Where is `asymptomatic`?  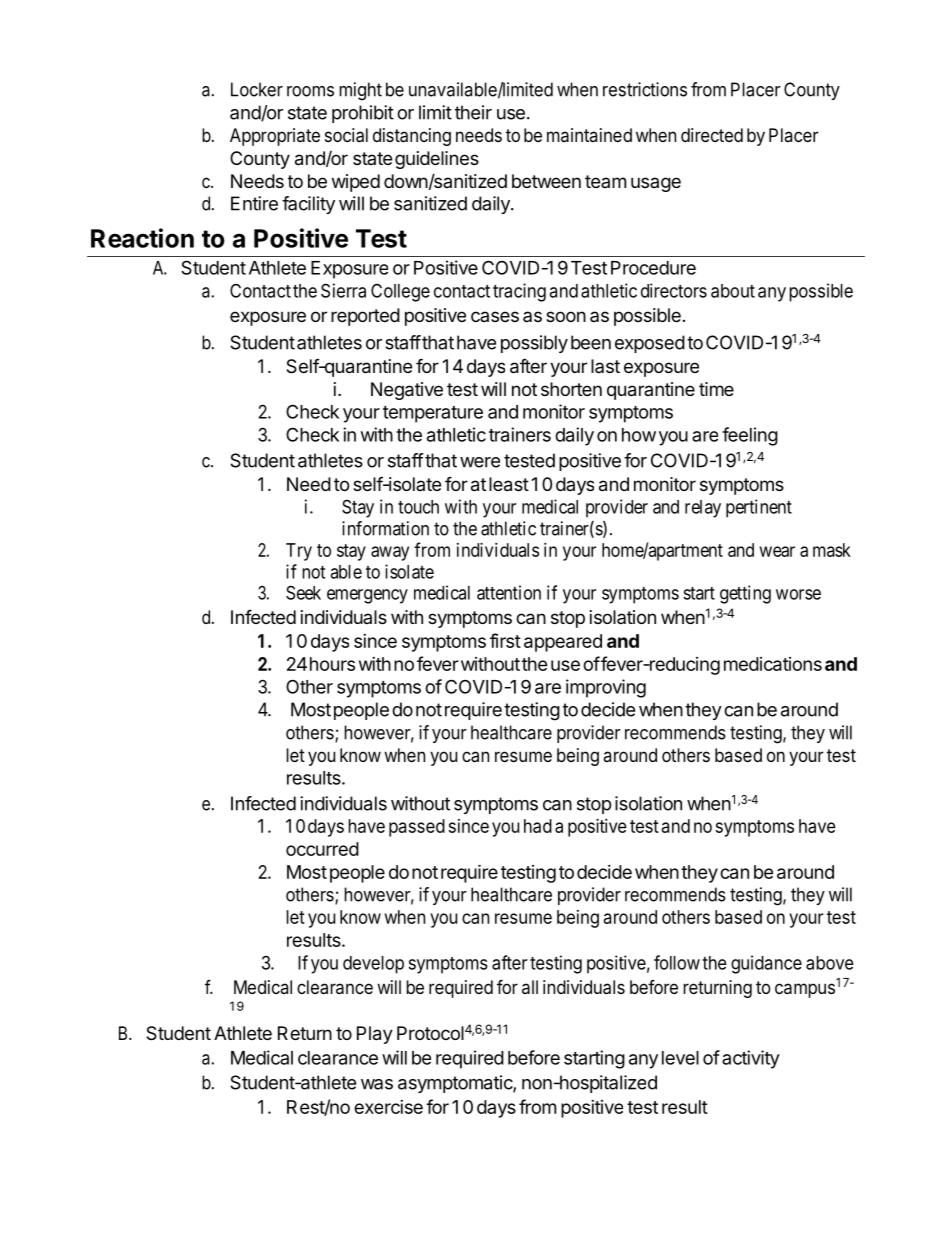 asymptomatic is located at coordinates (456, 1084).
